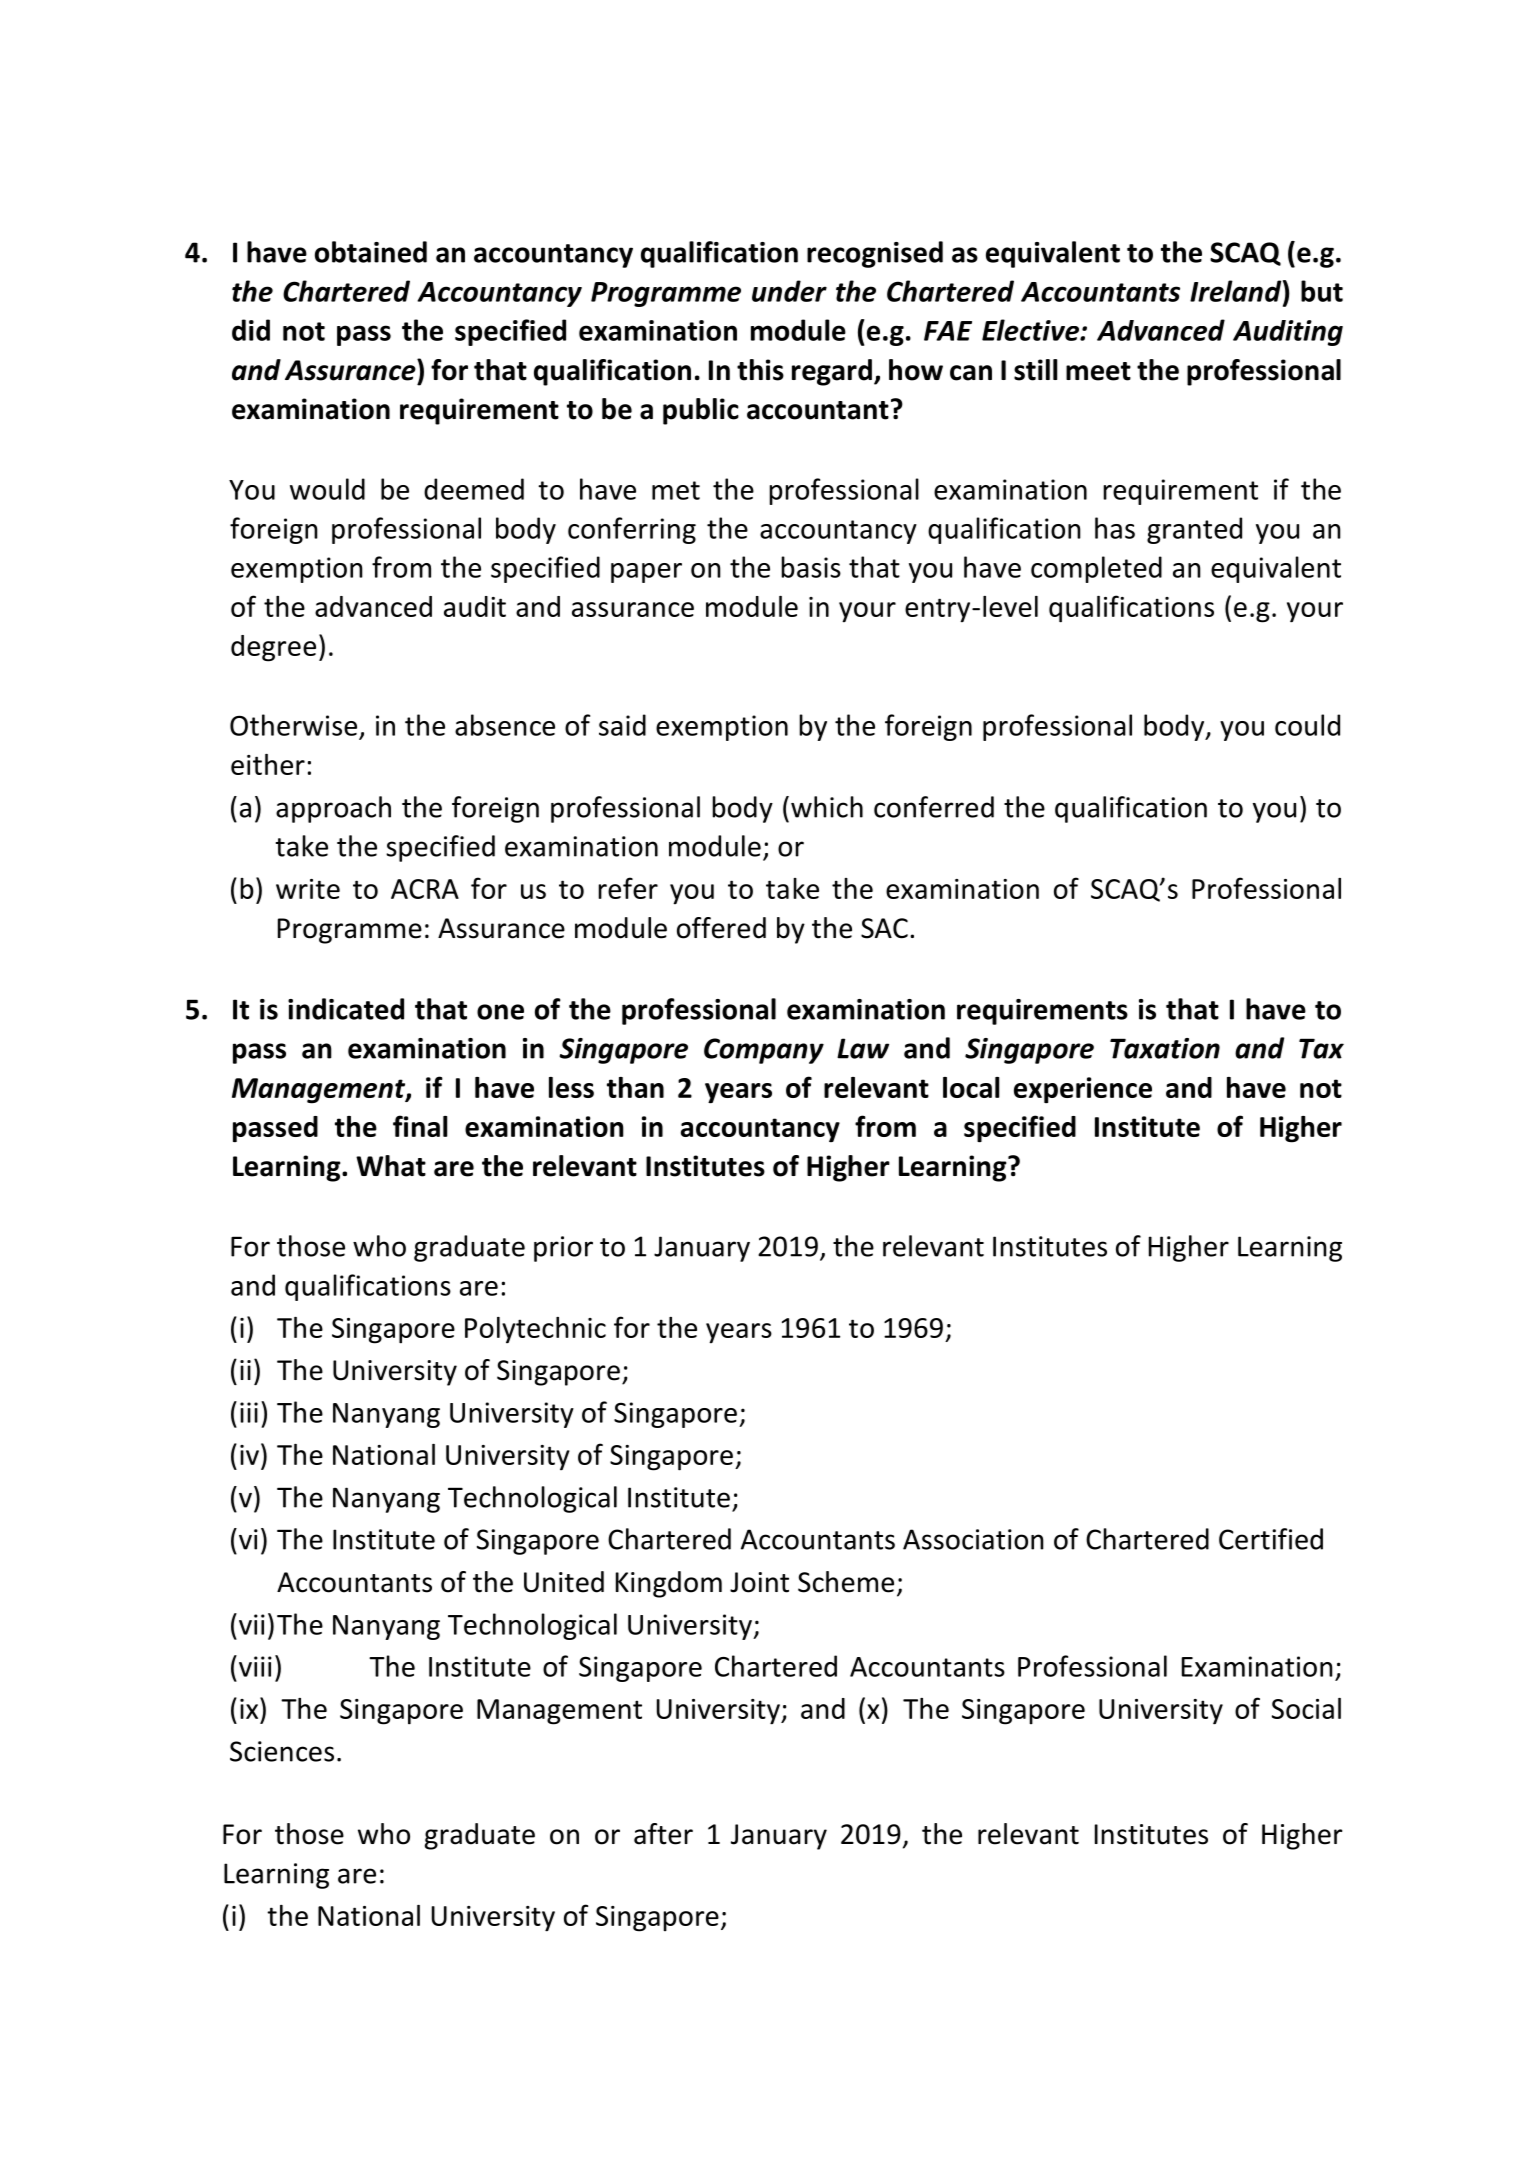 This screenshot has width=1527, height=2160. Describe the element at coordinates (371, 252) in the screenshot. I see `obtained` at that location.
